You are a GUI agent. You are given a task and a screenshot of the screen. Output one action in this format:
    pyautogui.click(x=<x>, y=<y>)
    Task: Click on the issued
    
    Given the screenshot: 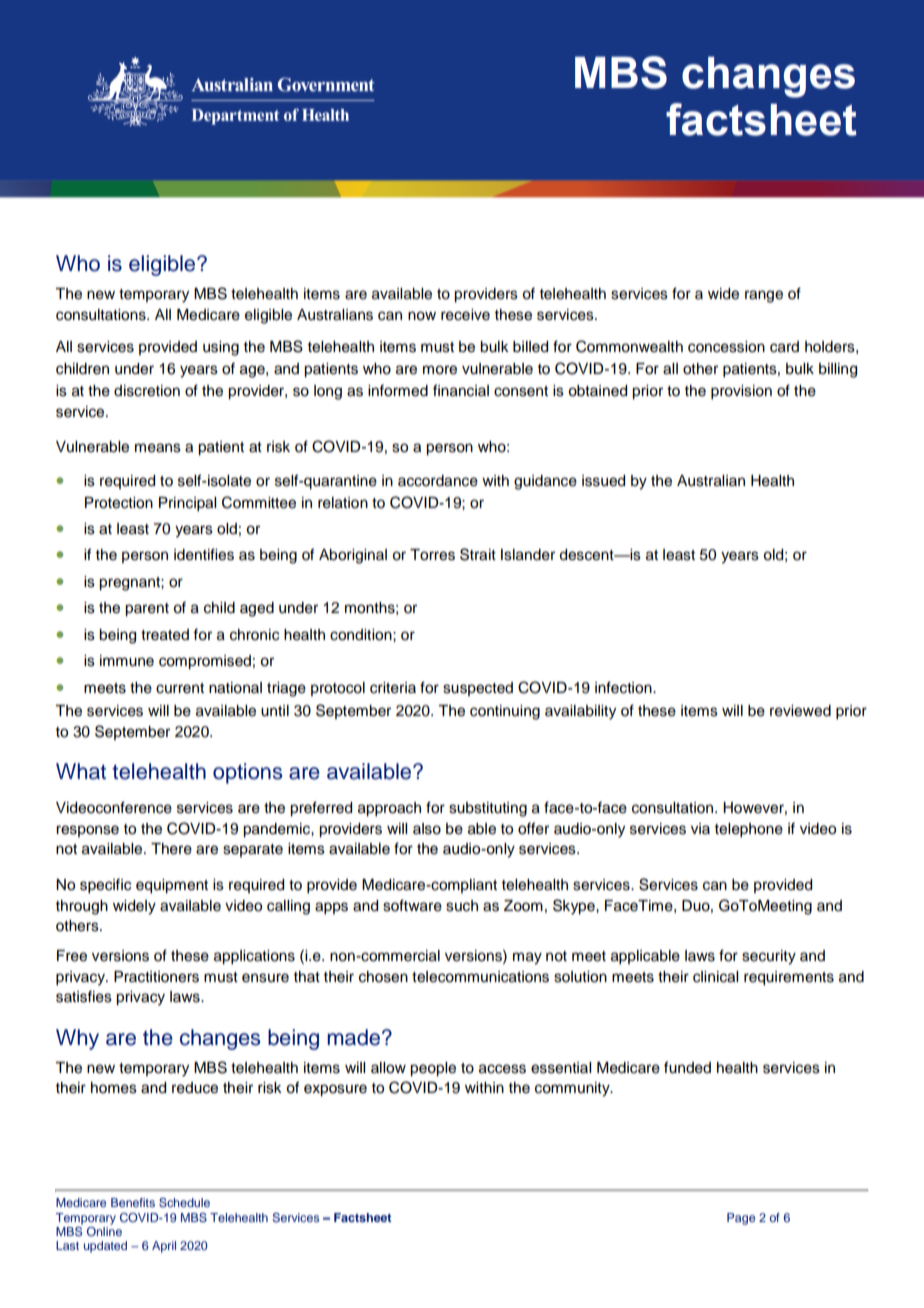 What is the action you would take?
    pyautogui.click(x=603, y=481)
